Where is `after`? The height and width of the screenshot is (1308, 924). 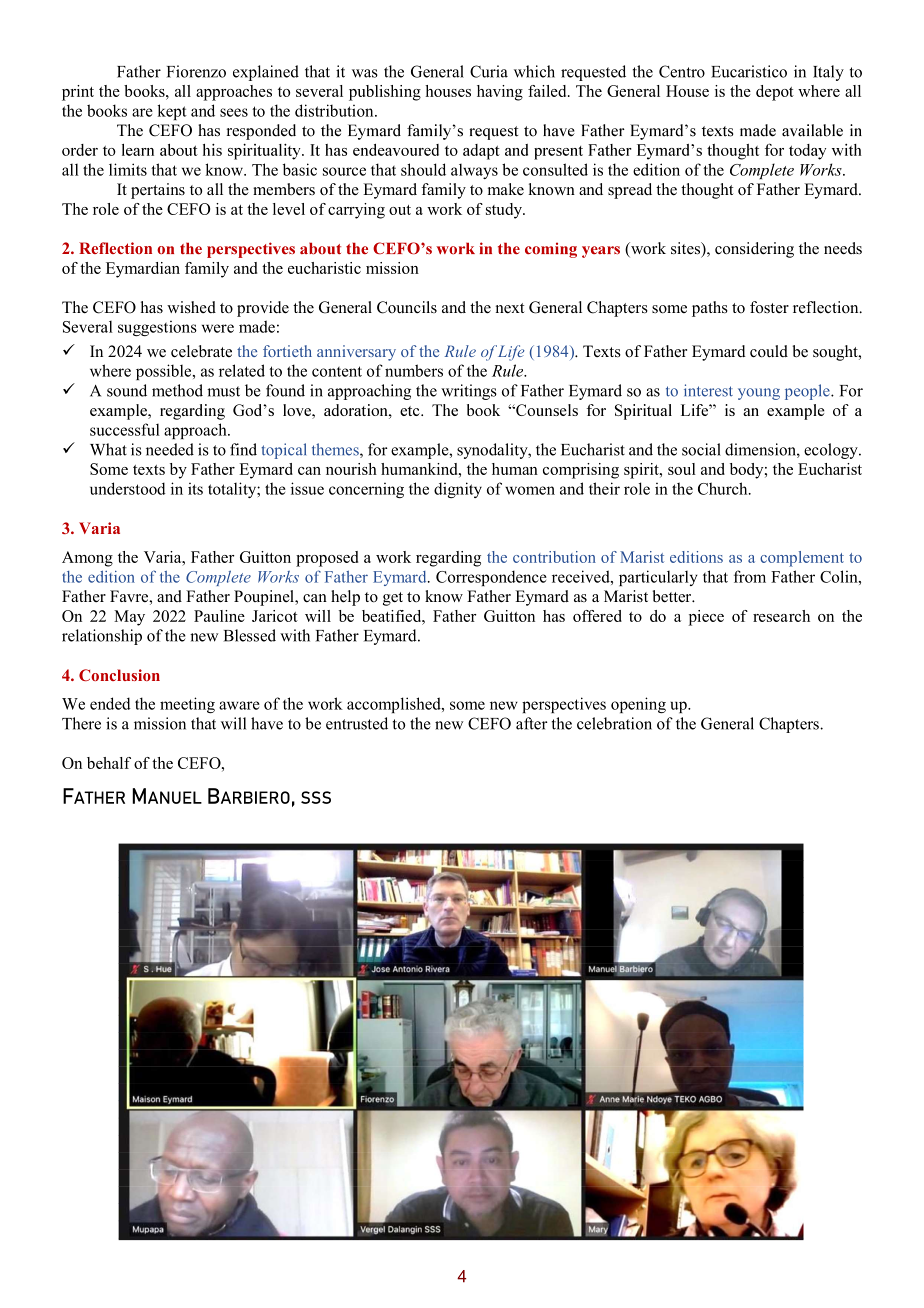
after is located at coordinates (532, 723).
